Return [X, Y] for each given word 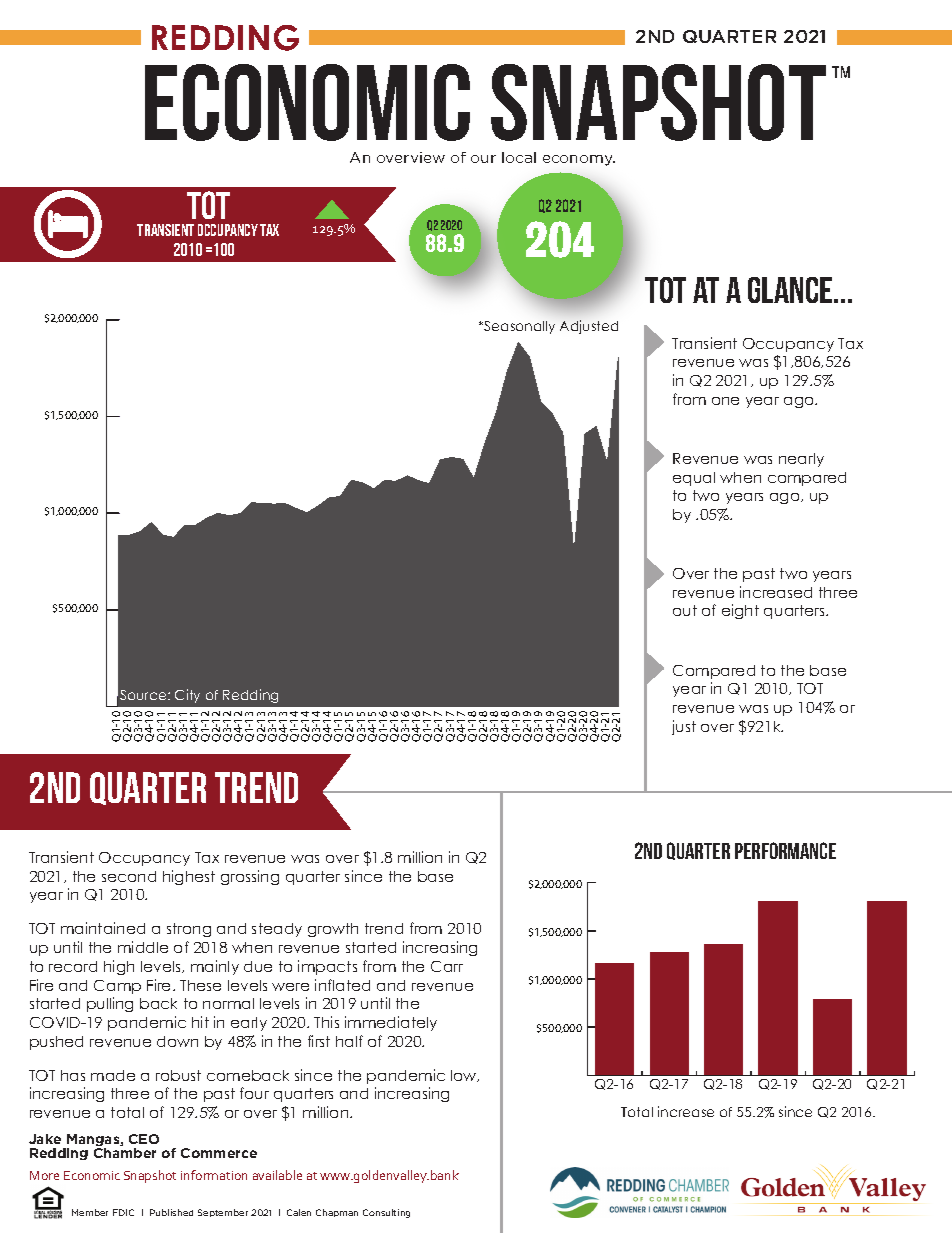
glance [791, 290]
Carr [447, 966]
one [725, 401]
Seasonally [518, 327]
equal [694, 479]
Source [144, 695]
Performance [785, 850]
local [519, 157]
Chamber [125, 1153]
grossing [250, 877]
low [465, 1076]
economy [579, 160]
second [129, 876]
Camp [117, 987]
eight [740, 611]
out [685, 610]
